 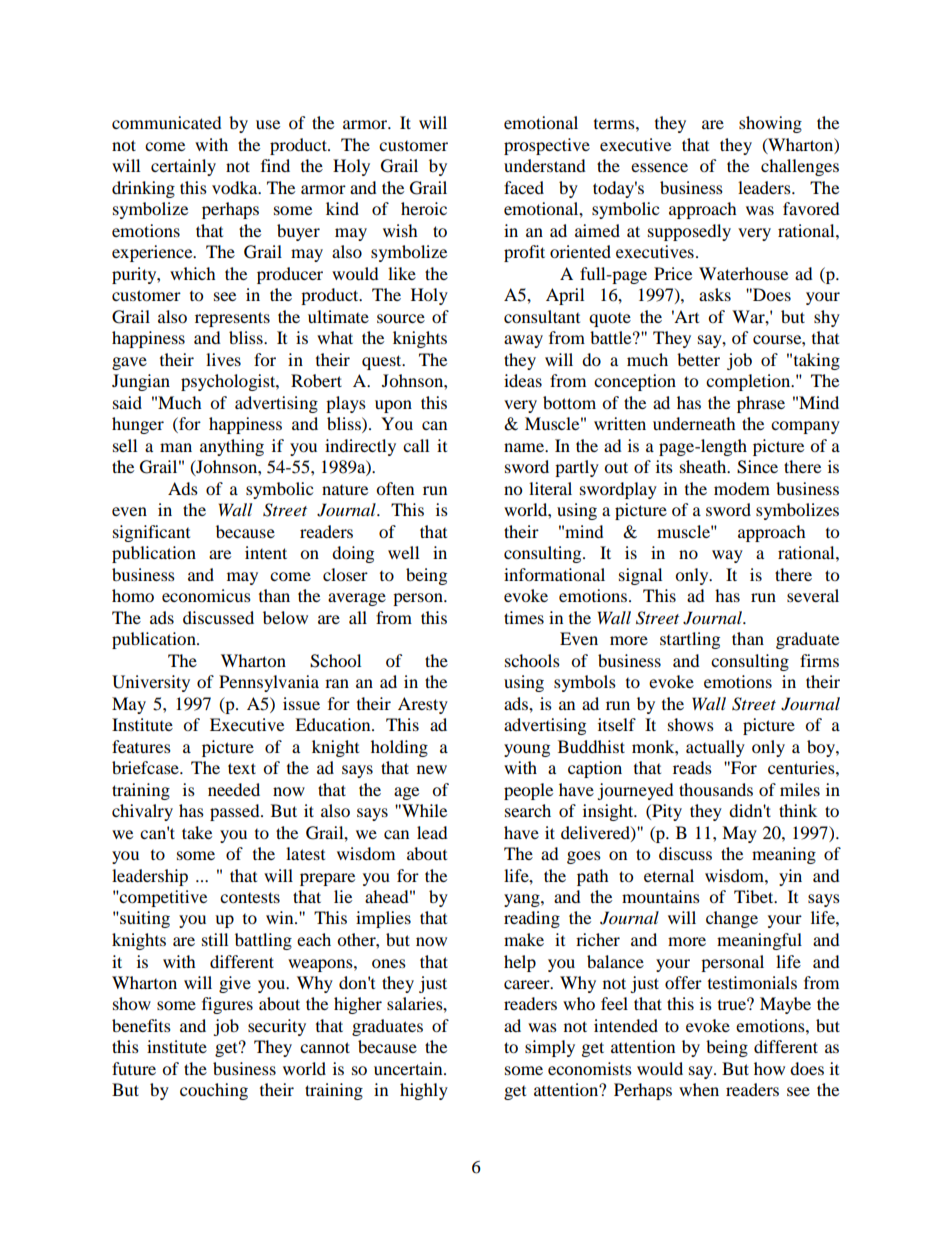 What do you see at coordinates (424, 1091) in the screenshot?
I see `highly` at bounding box center [424, 1091].
